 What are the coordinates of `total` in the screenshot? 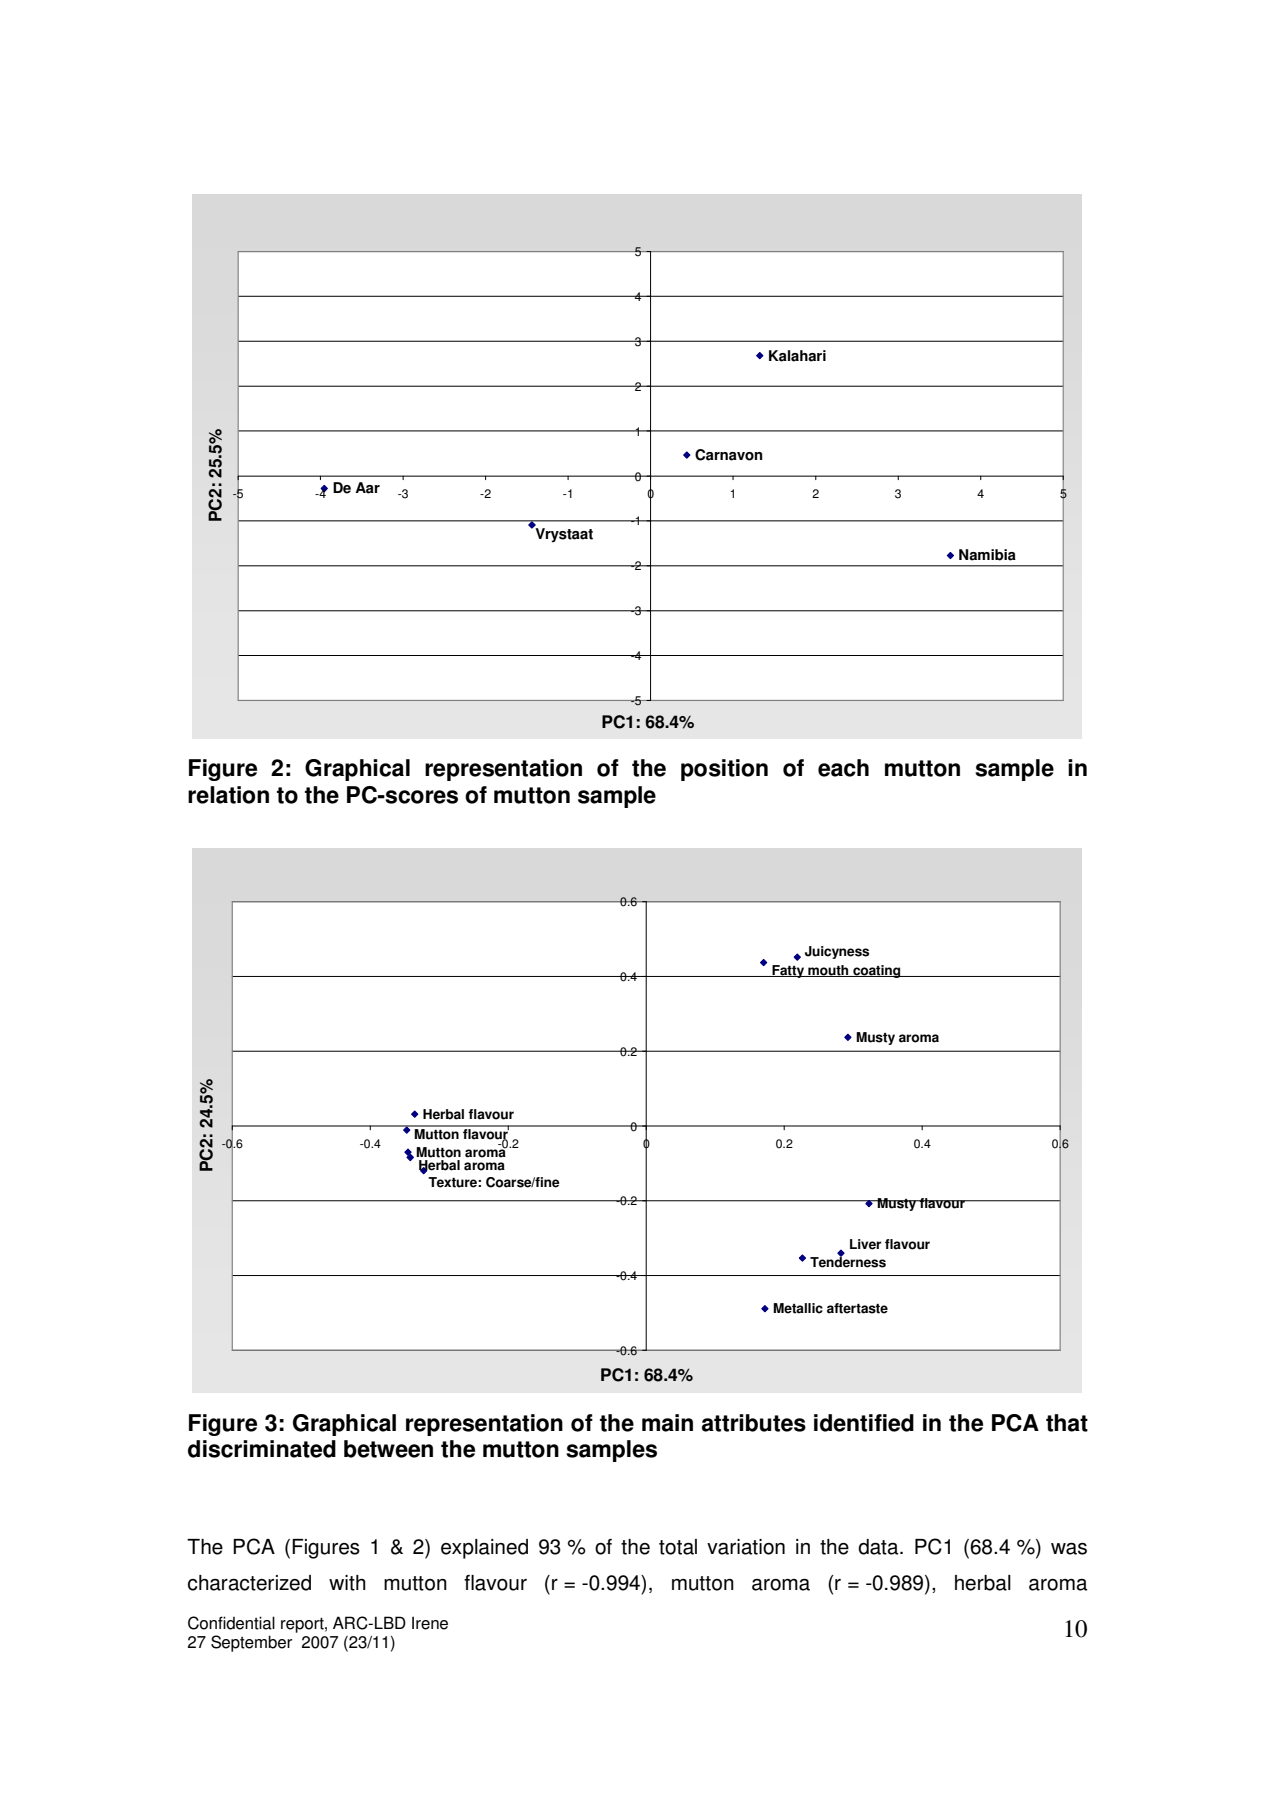 It's located at (678, 1547).
